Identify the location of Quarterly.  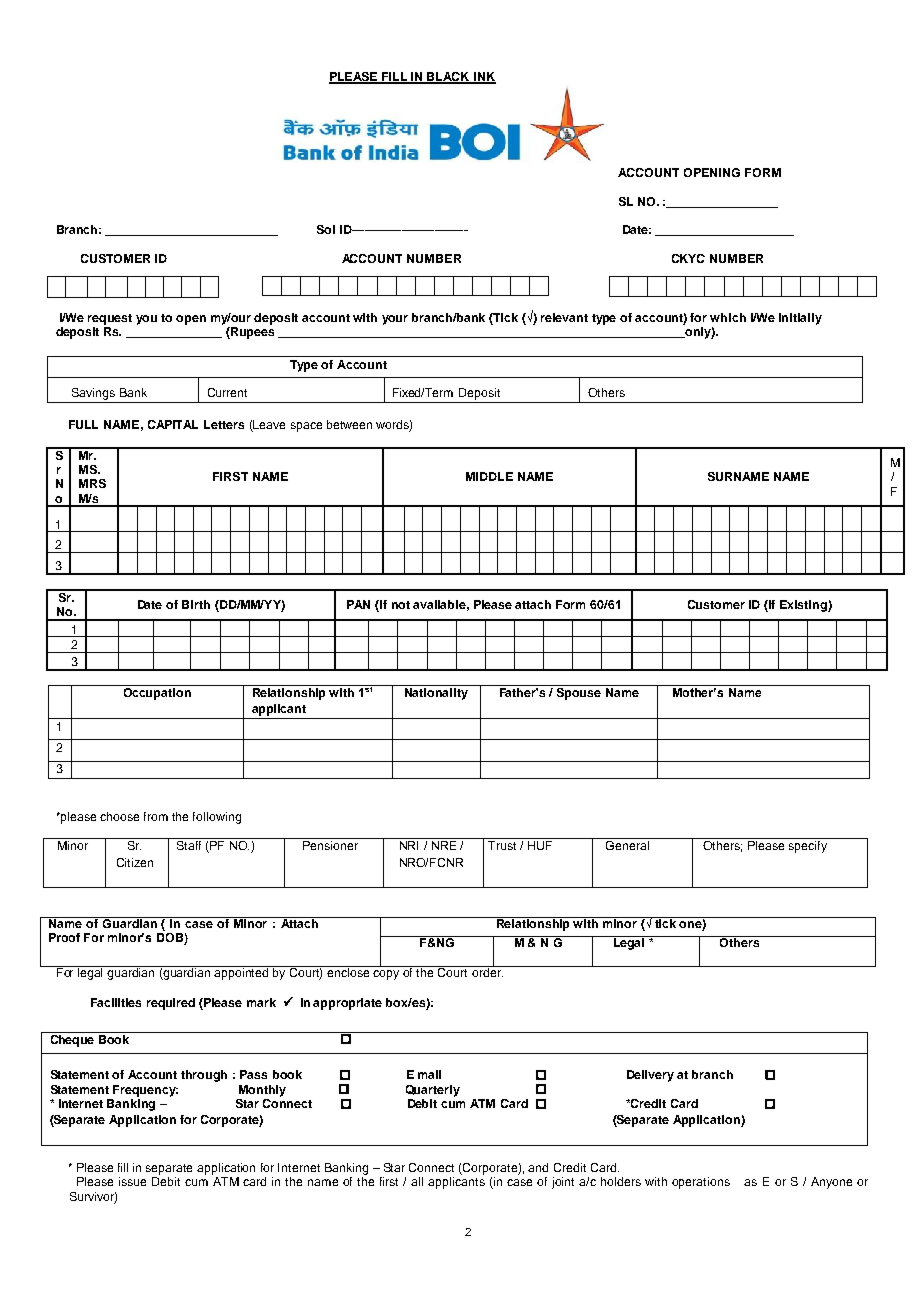
(433, 1091).
